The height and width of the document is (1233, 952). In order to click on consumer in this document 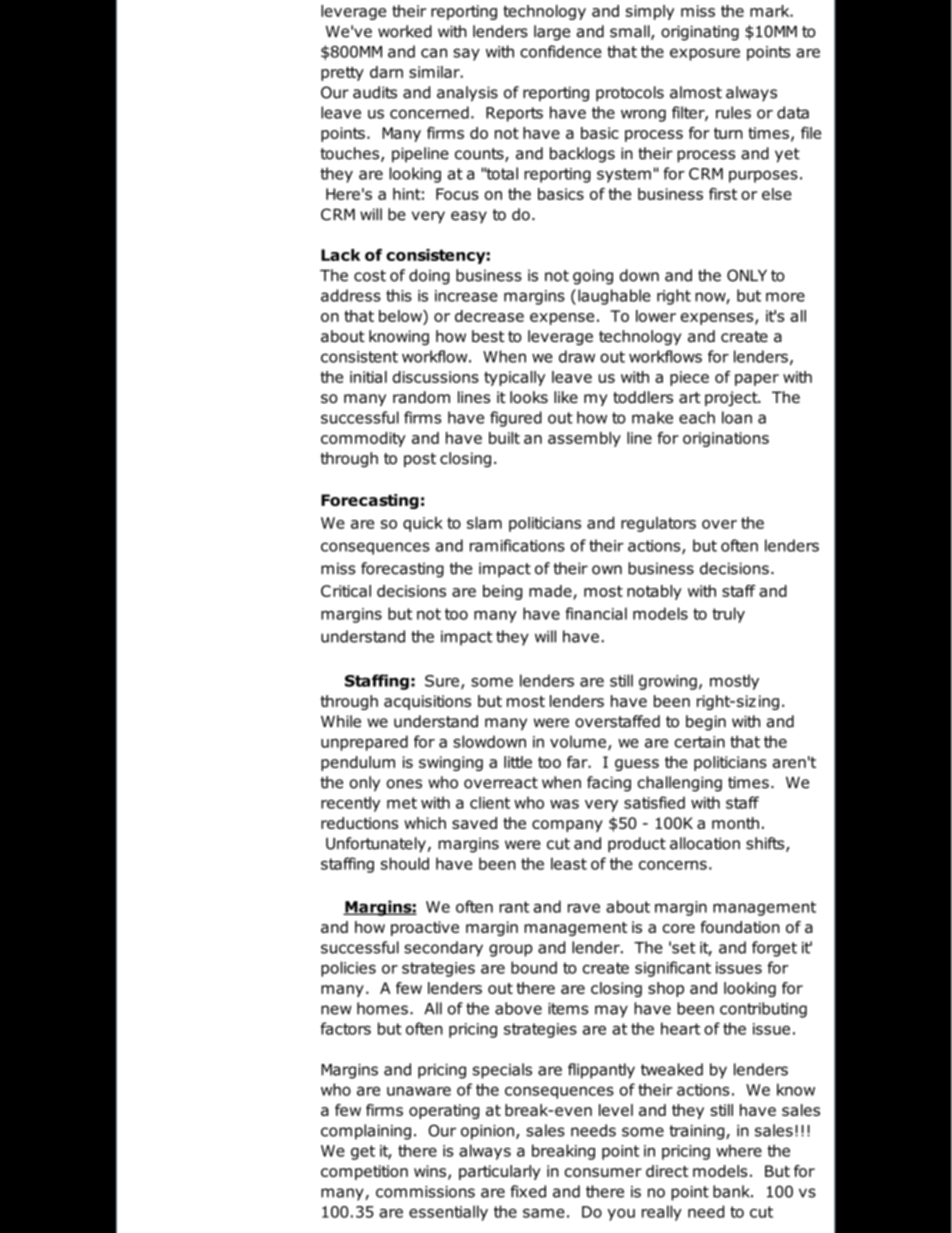, I will do `click(603, 1172)`.
